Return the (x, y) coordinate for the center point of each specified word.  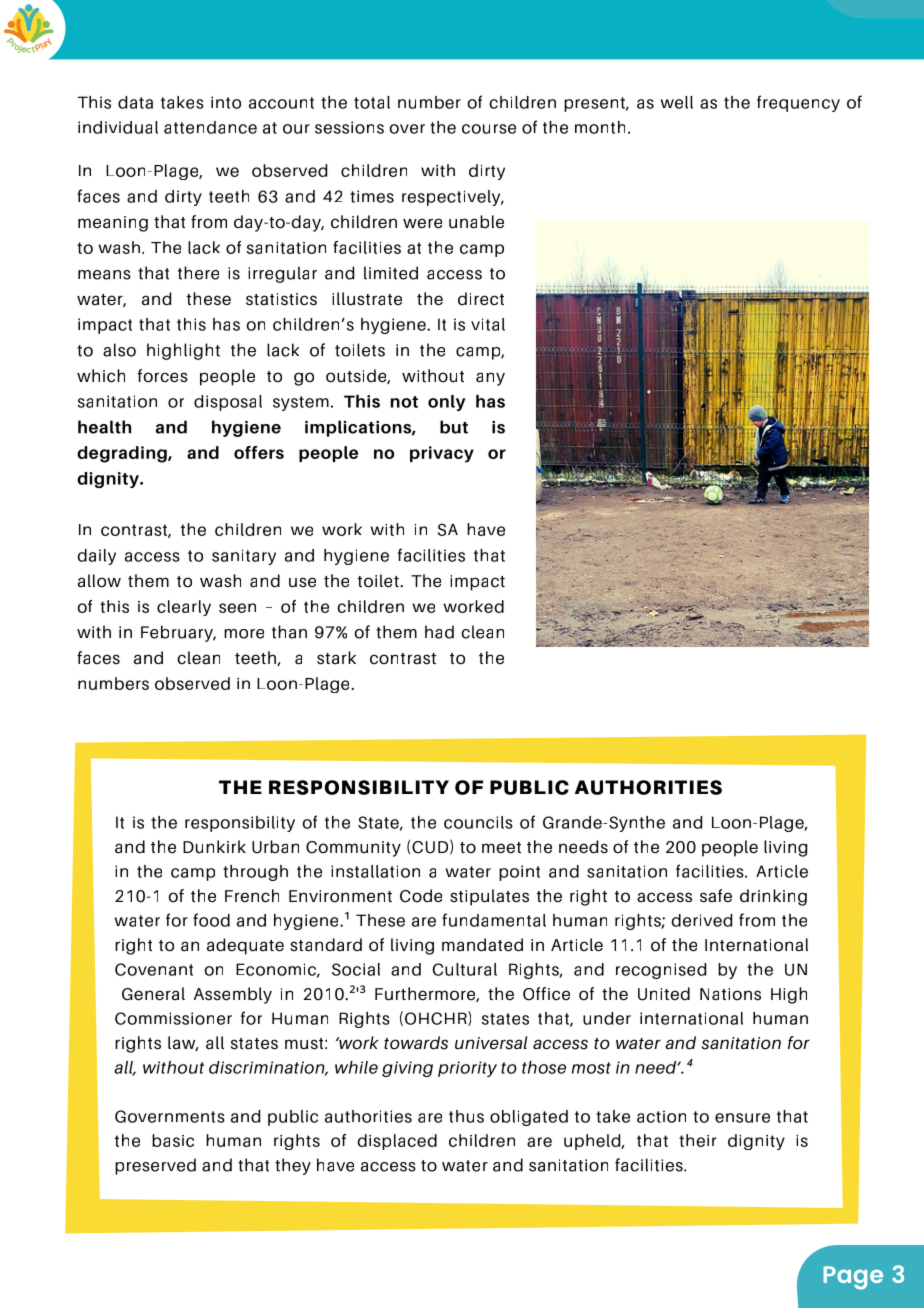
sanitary (244, 557)
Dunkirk (214, 846)
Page (853, 1278)
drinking (773, 897)
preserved (155, 1166)
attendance (210, 127)
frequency (798, 103)
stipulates (489, 897)
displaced (397, 1142)
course (489, 129)
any (490, 379)
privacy (442, 454)
